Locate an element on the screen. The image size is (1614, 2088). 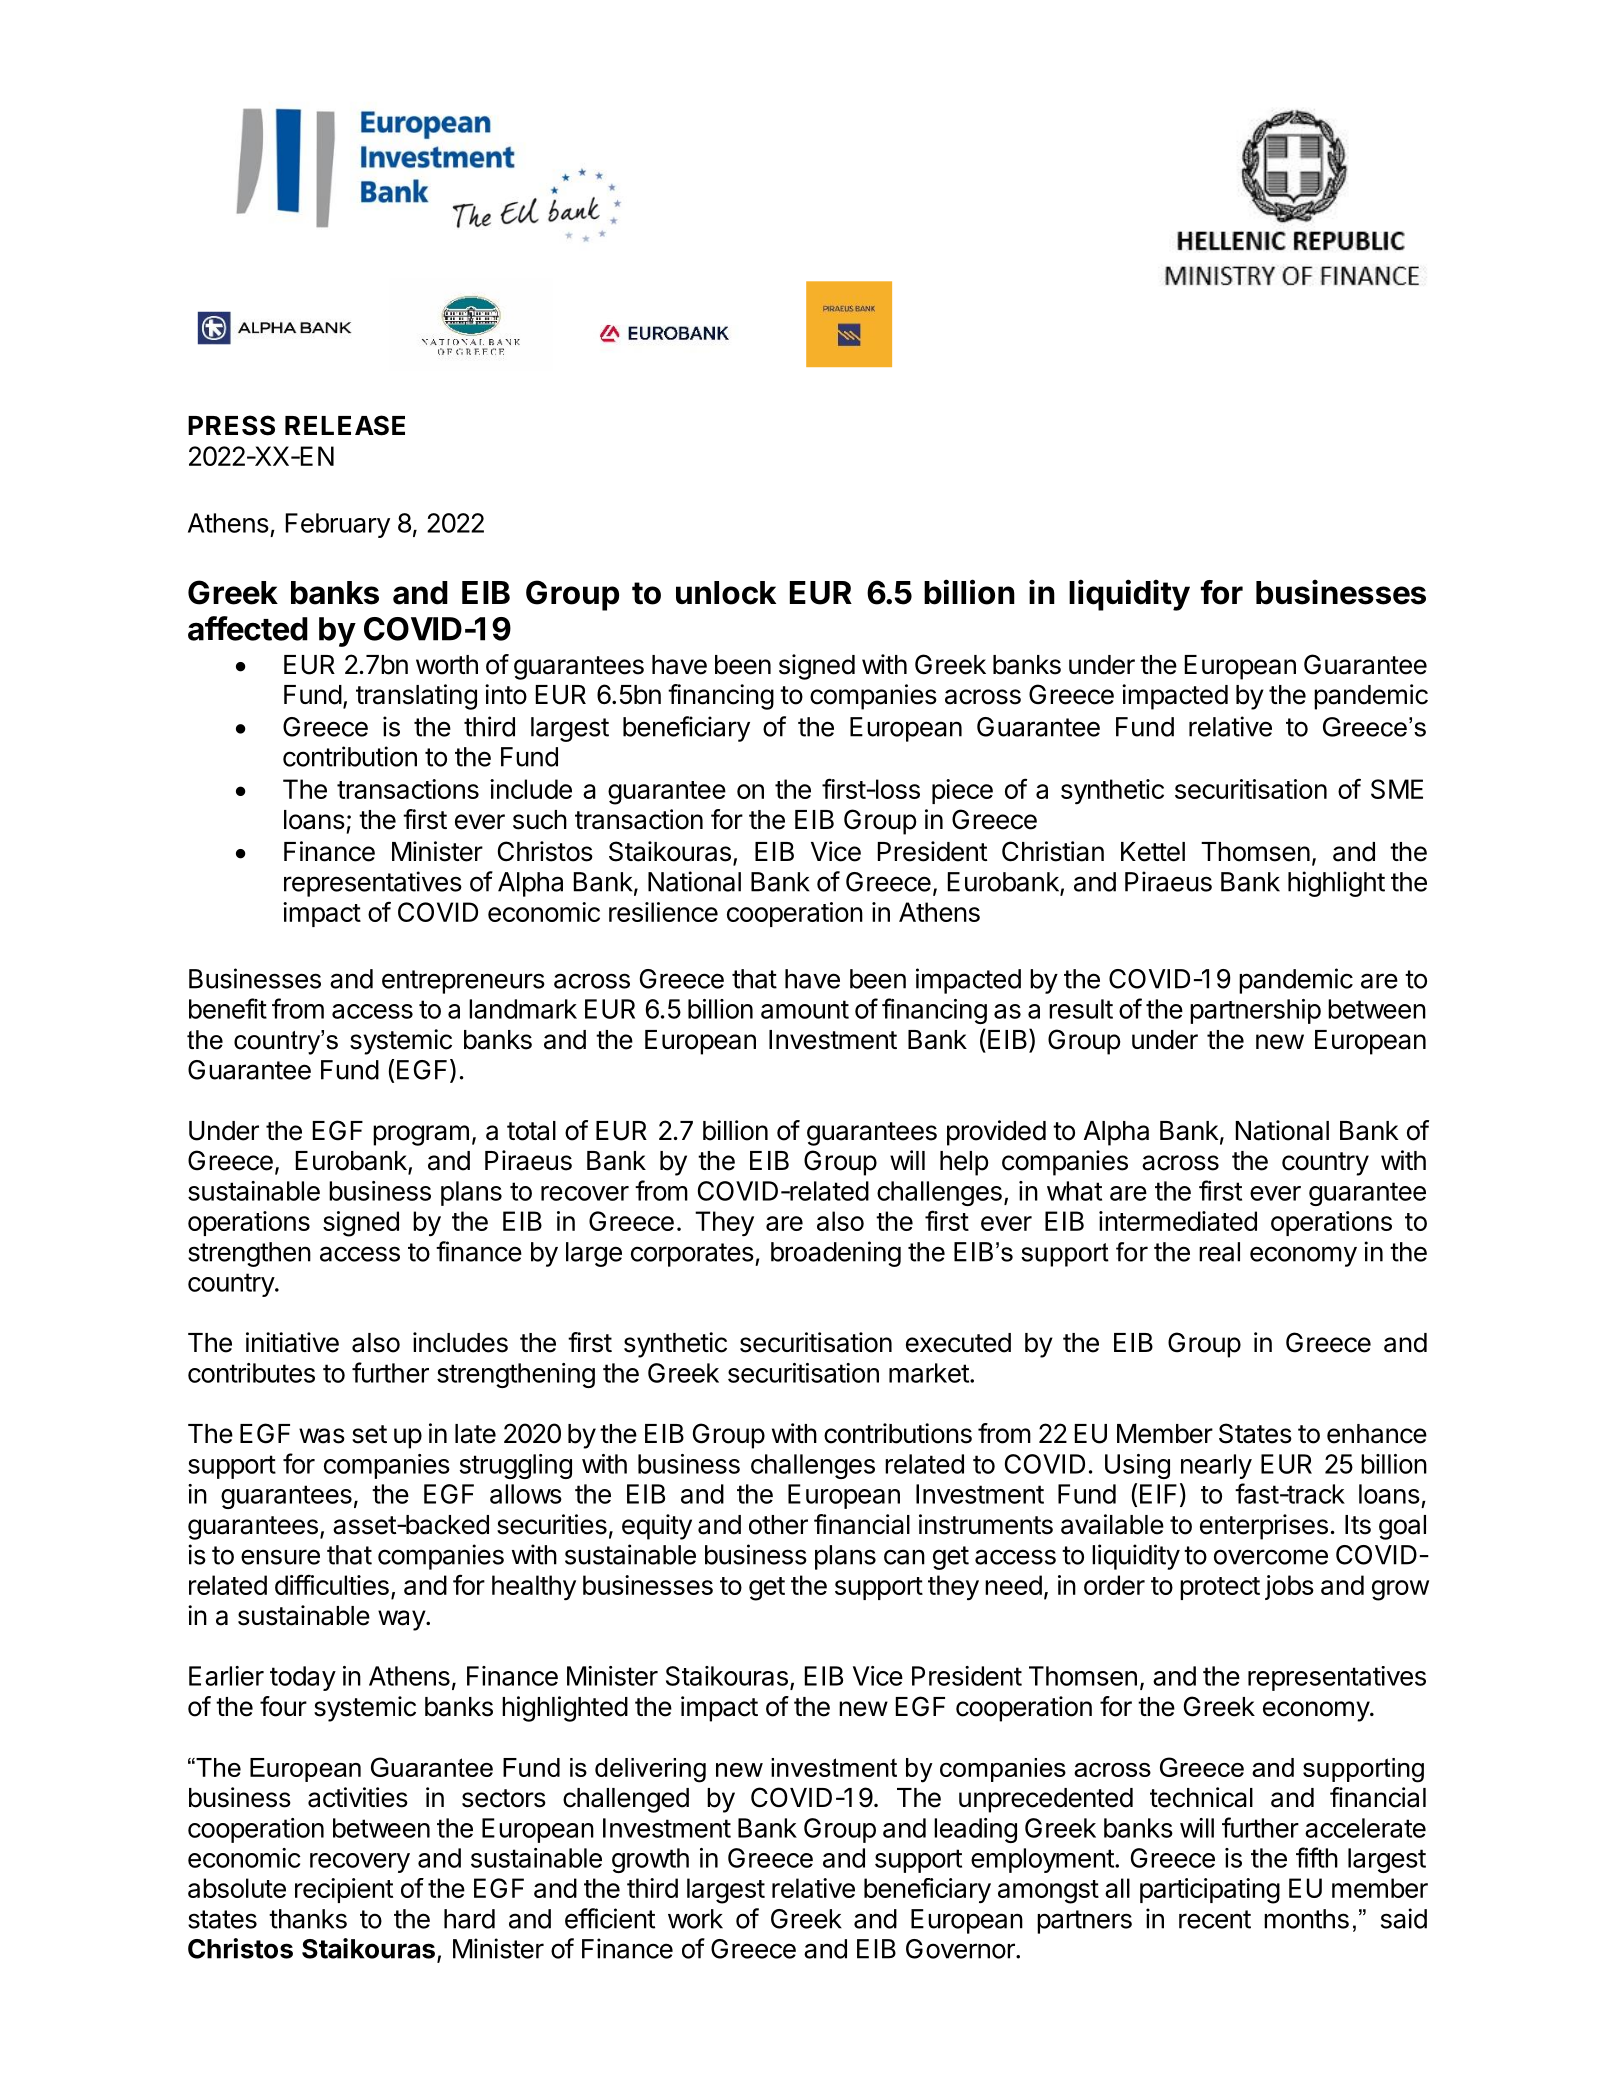
recipient is located at coordinates (344, 1890).
